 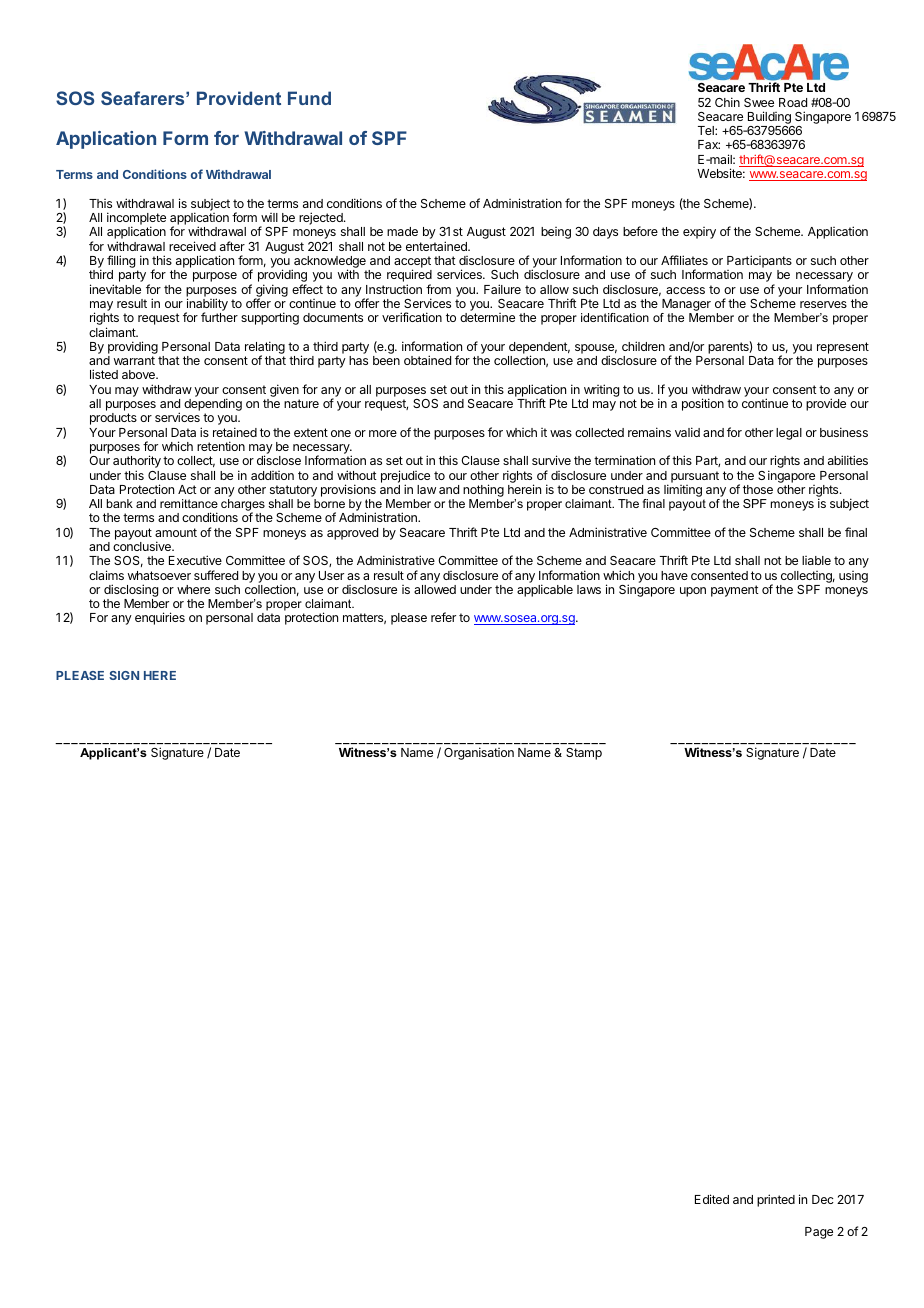 I want to click on depending, so click(x=213, y=406).
